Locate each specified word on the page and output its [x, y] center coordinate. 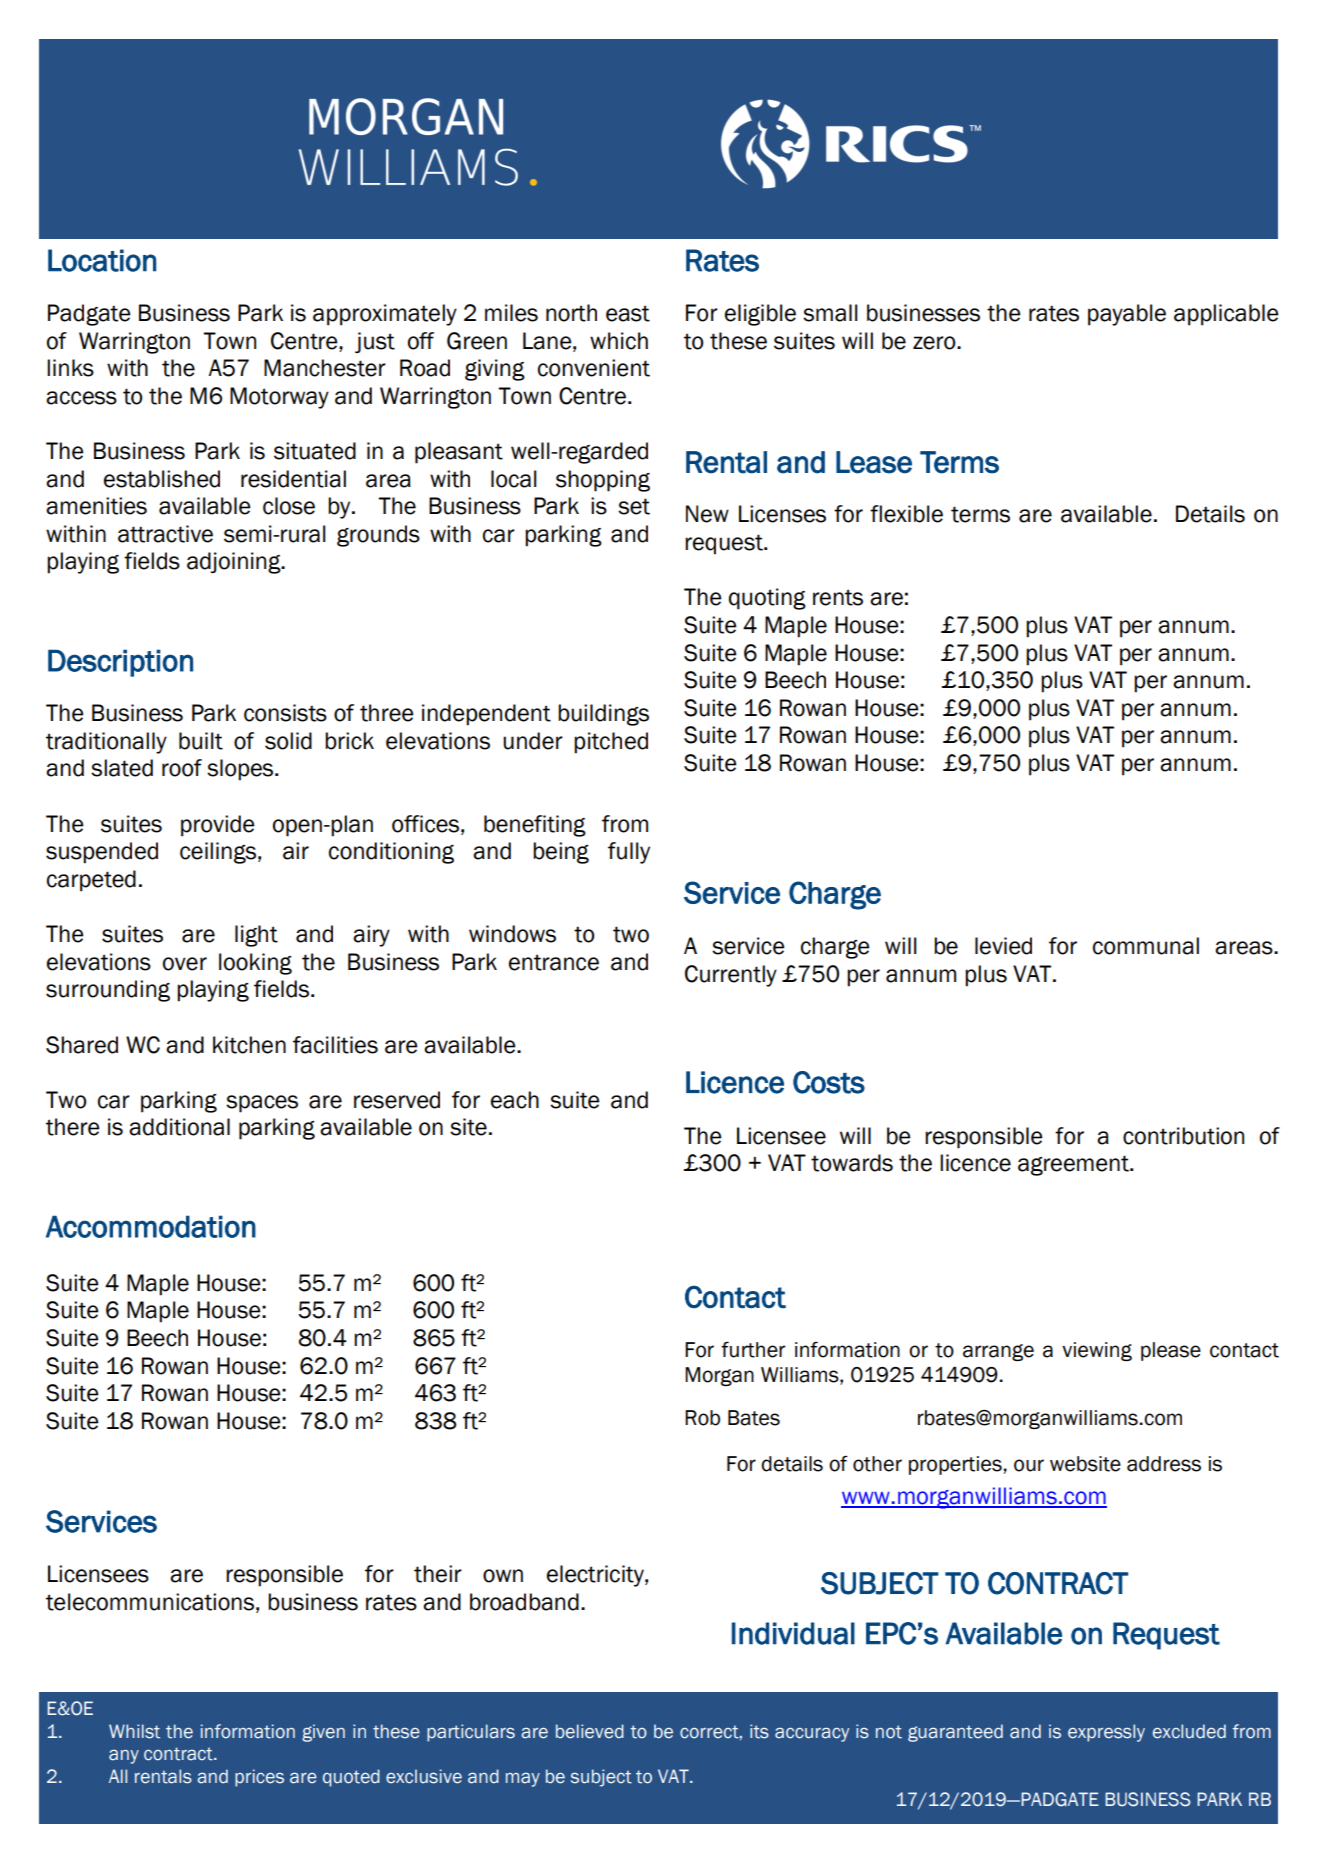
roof [182, 768]
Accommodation [151, 1226]
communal [1146, 946]
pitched [611, 743]
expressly [1106, 1733]
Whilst [134, 1731]
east [628, 313]
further [753, 1350]
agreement [1074, 1165]
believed [590, 1731]
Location [102, 260]
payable [1127, 315]
